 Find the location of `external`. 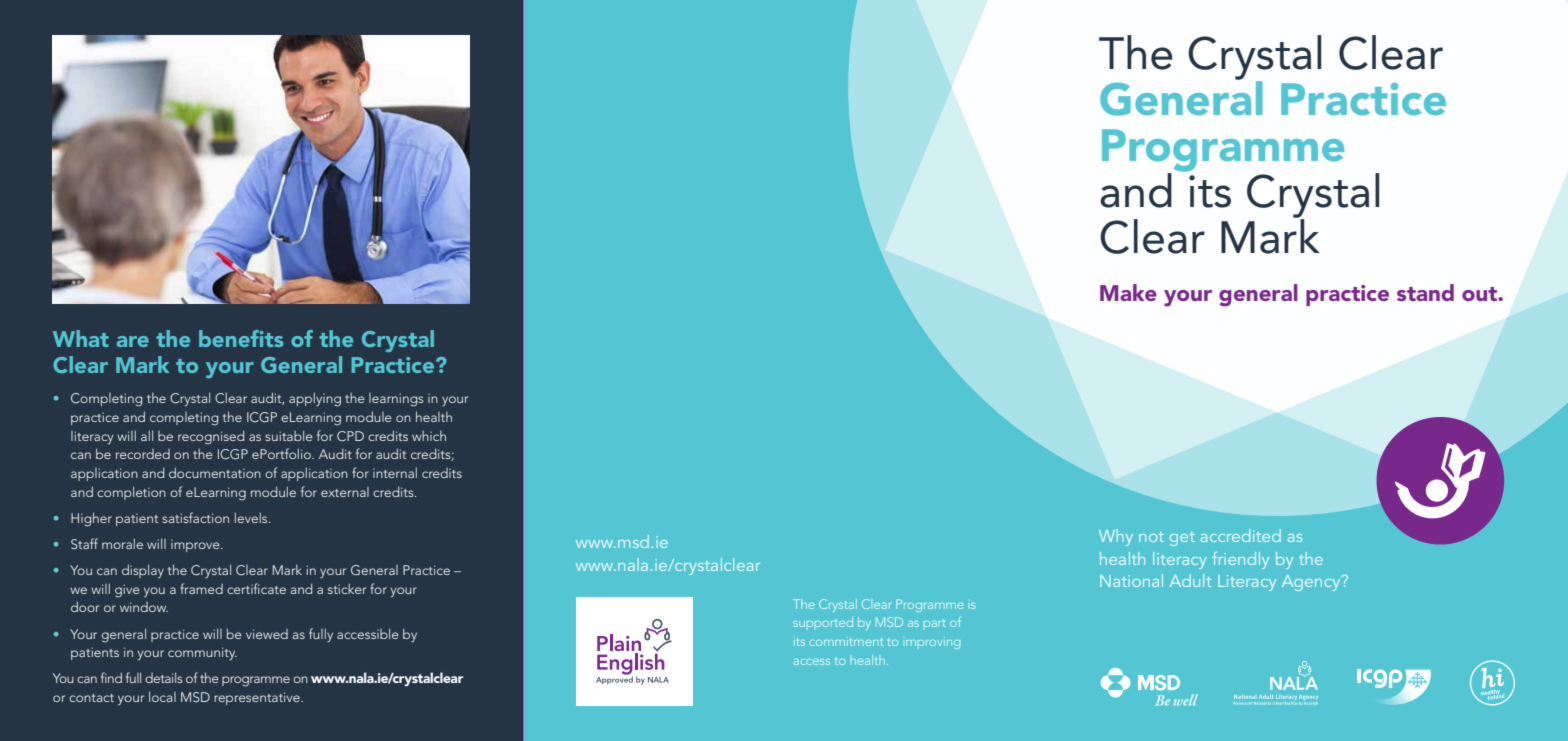

external is located at coordinates (345, 492).
